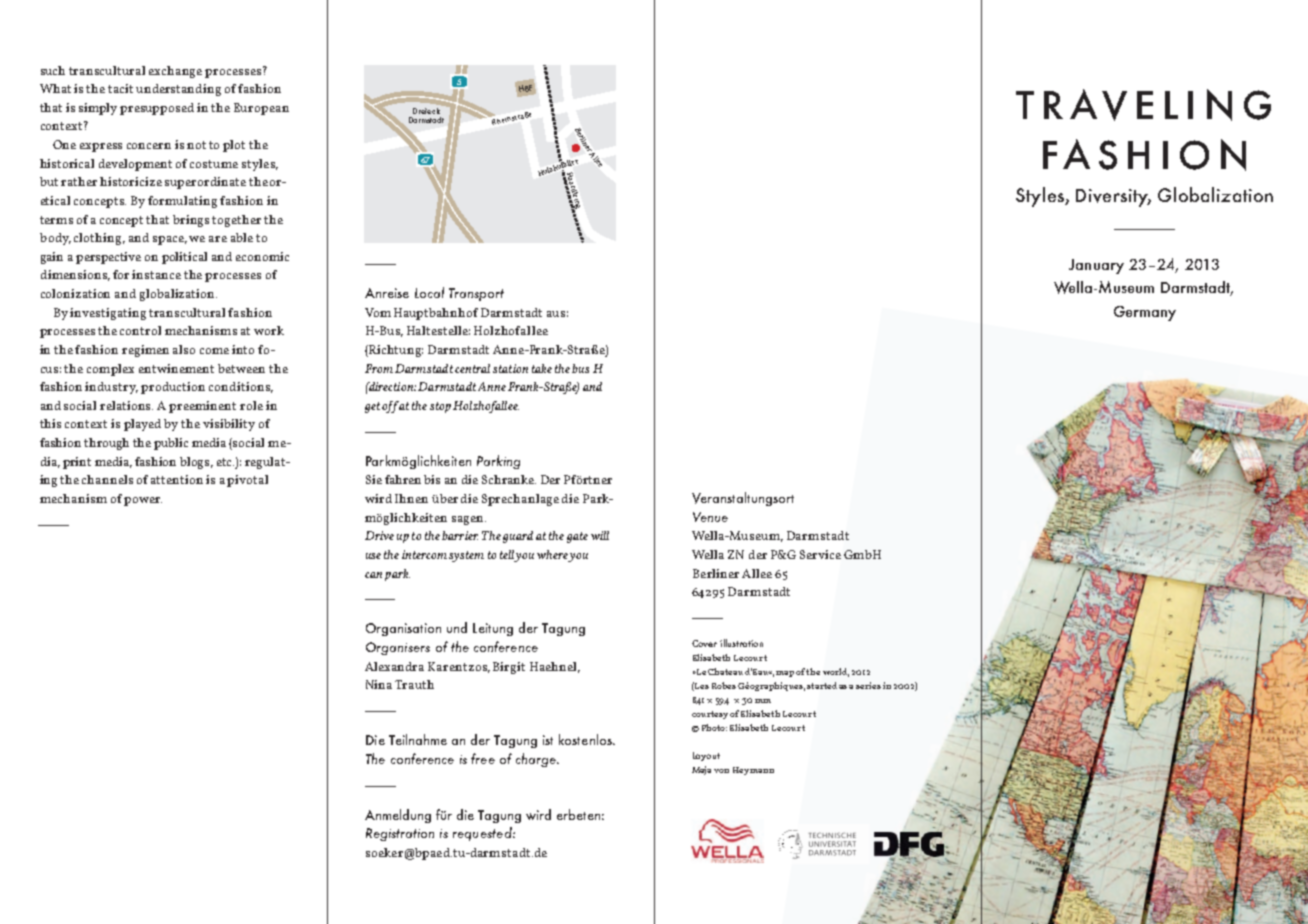 Image resolution: width=1308 pixels, height=924 pixels. Describe the element at coordinates (178, 90) in the screenshot. I see `understanding` at that location.
